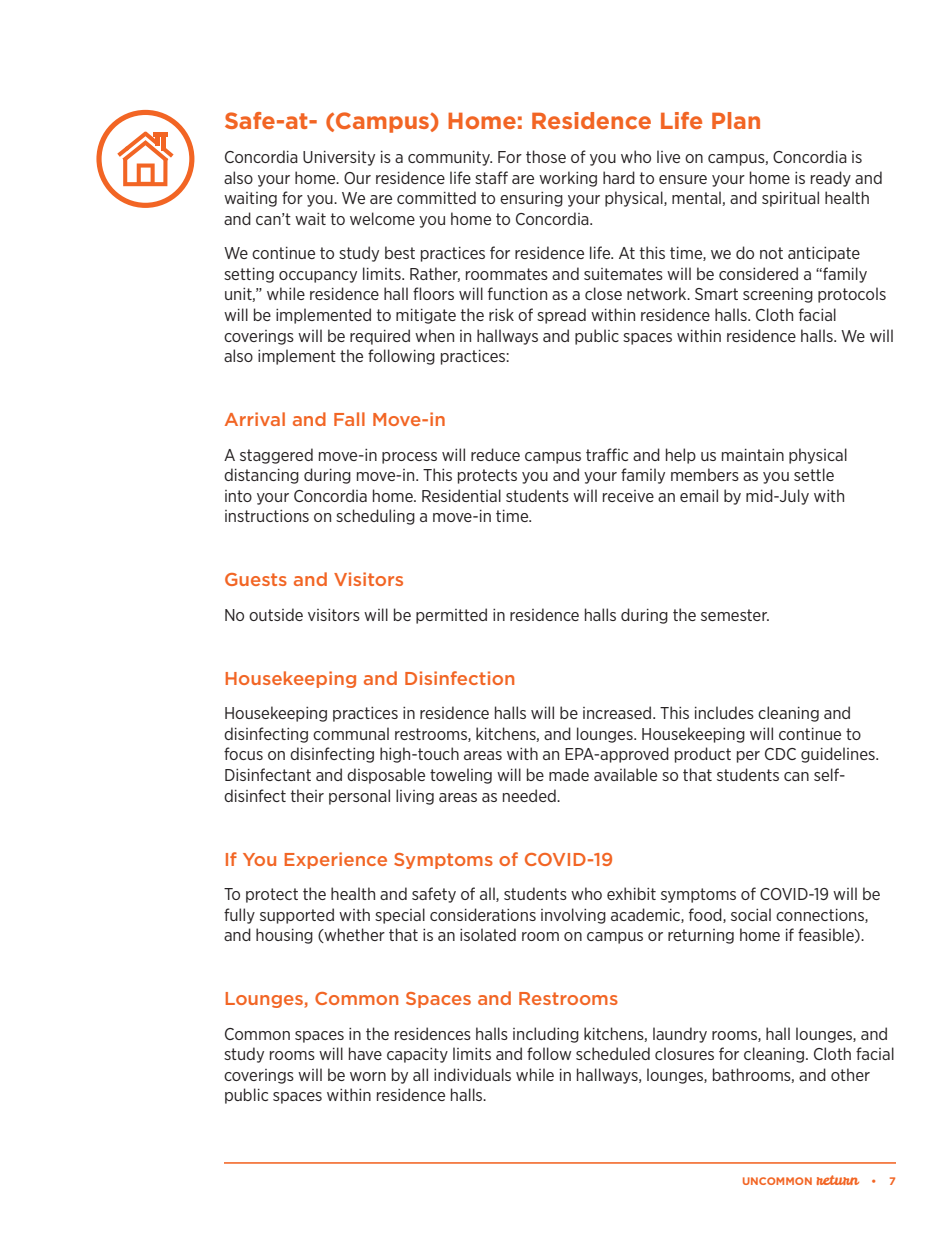  I want to click on social, so click(751, 914).
